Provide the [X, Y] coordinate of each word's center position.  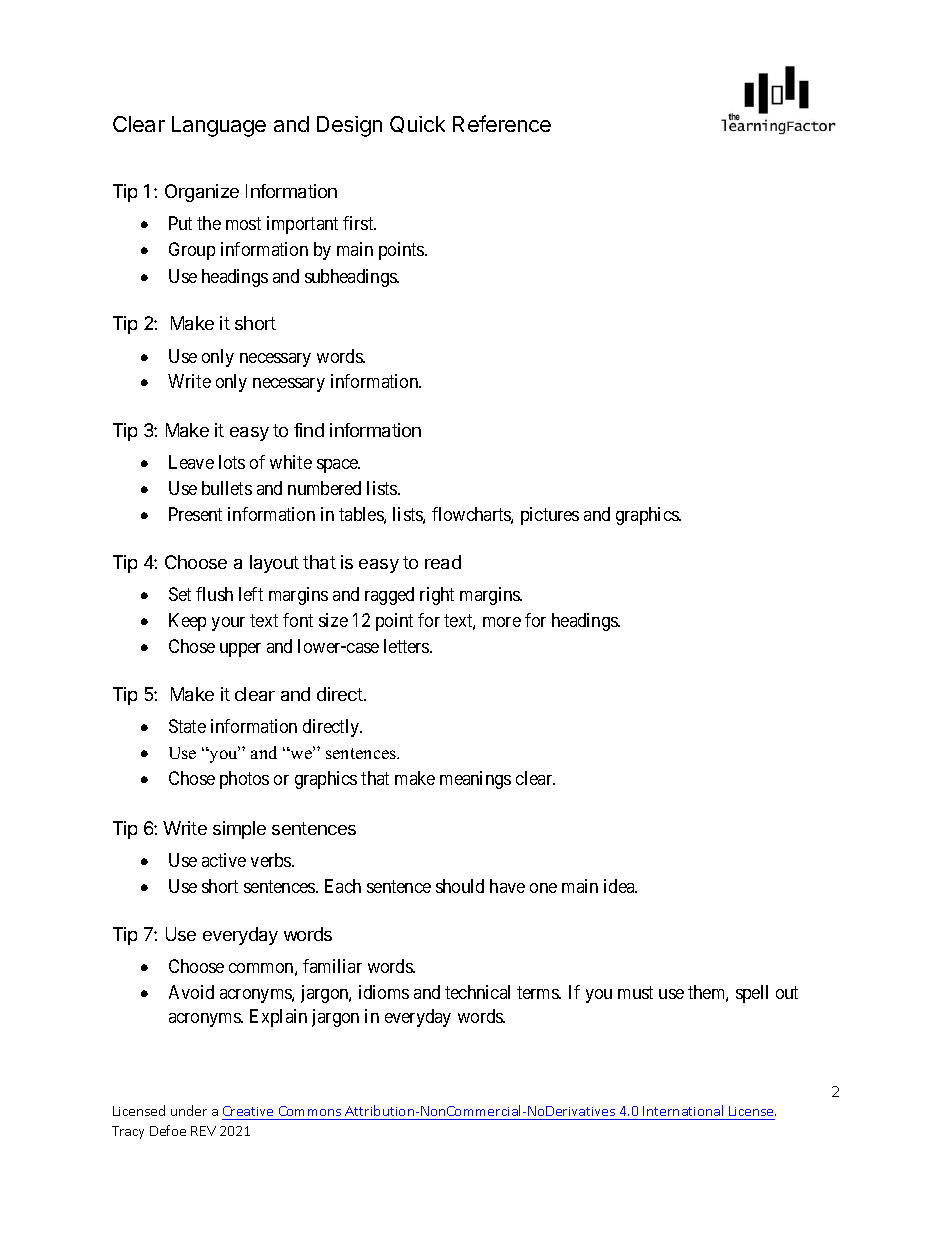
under [189, 1110]
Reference [502, 123]
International [683, 1112]
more [502, 622]
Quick [417, 124]
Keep [187, 622]
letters [407, 646]
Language [219, 126]
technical [477, 992]
